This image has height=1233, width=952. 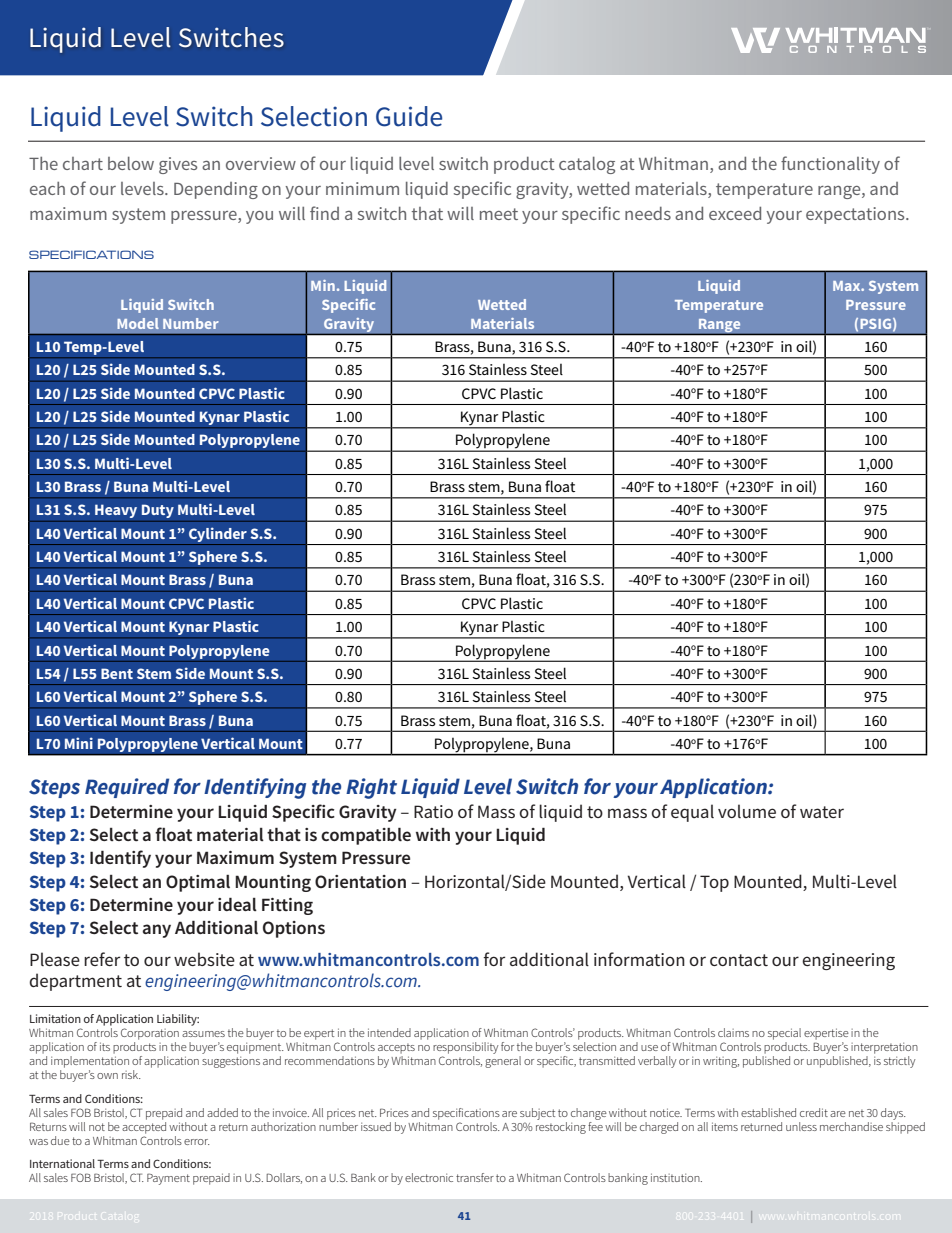 What do you see at coordinates (822, 812) in the image?
I see `water` at bounding box center [822, 812].
